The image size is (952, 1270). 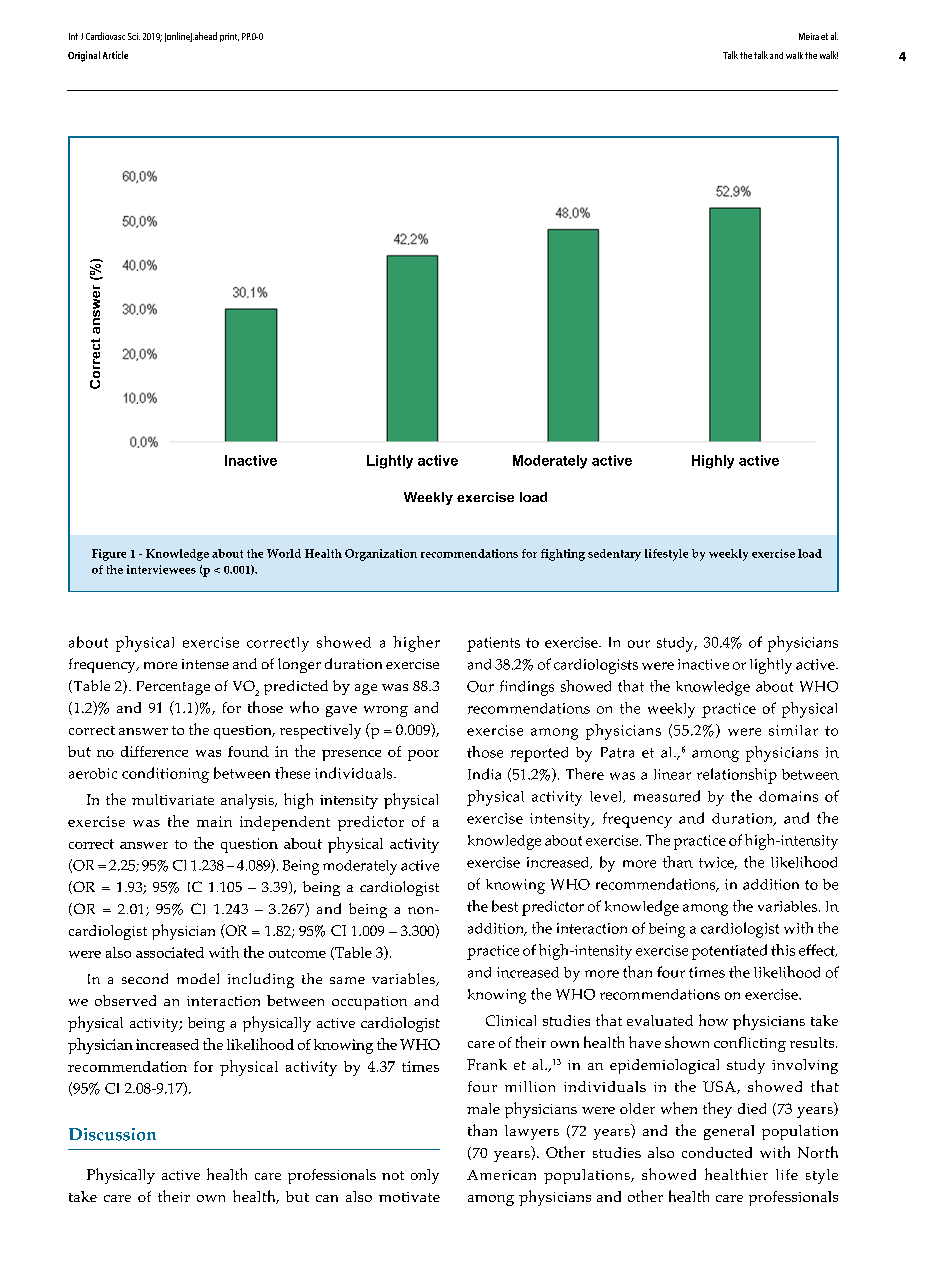 I want to click on conducted, so click(x=717, y=1152).
